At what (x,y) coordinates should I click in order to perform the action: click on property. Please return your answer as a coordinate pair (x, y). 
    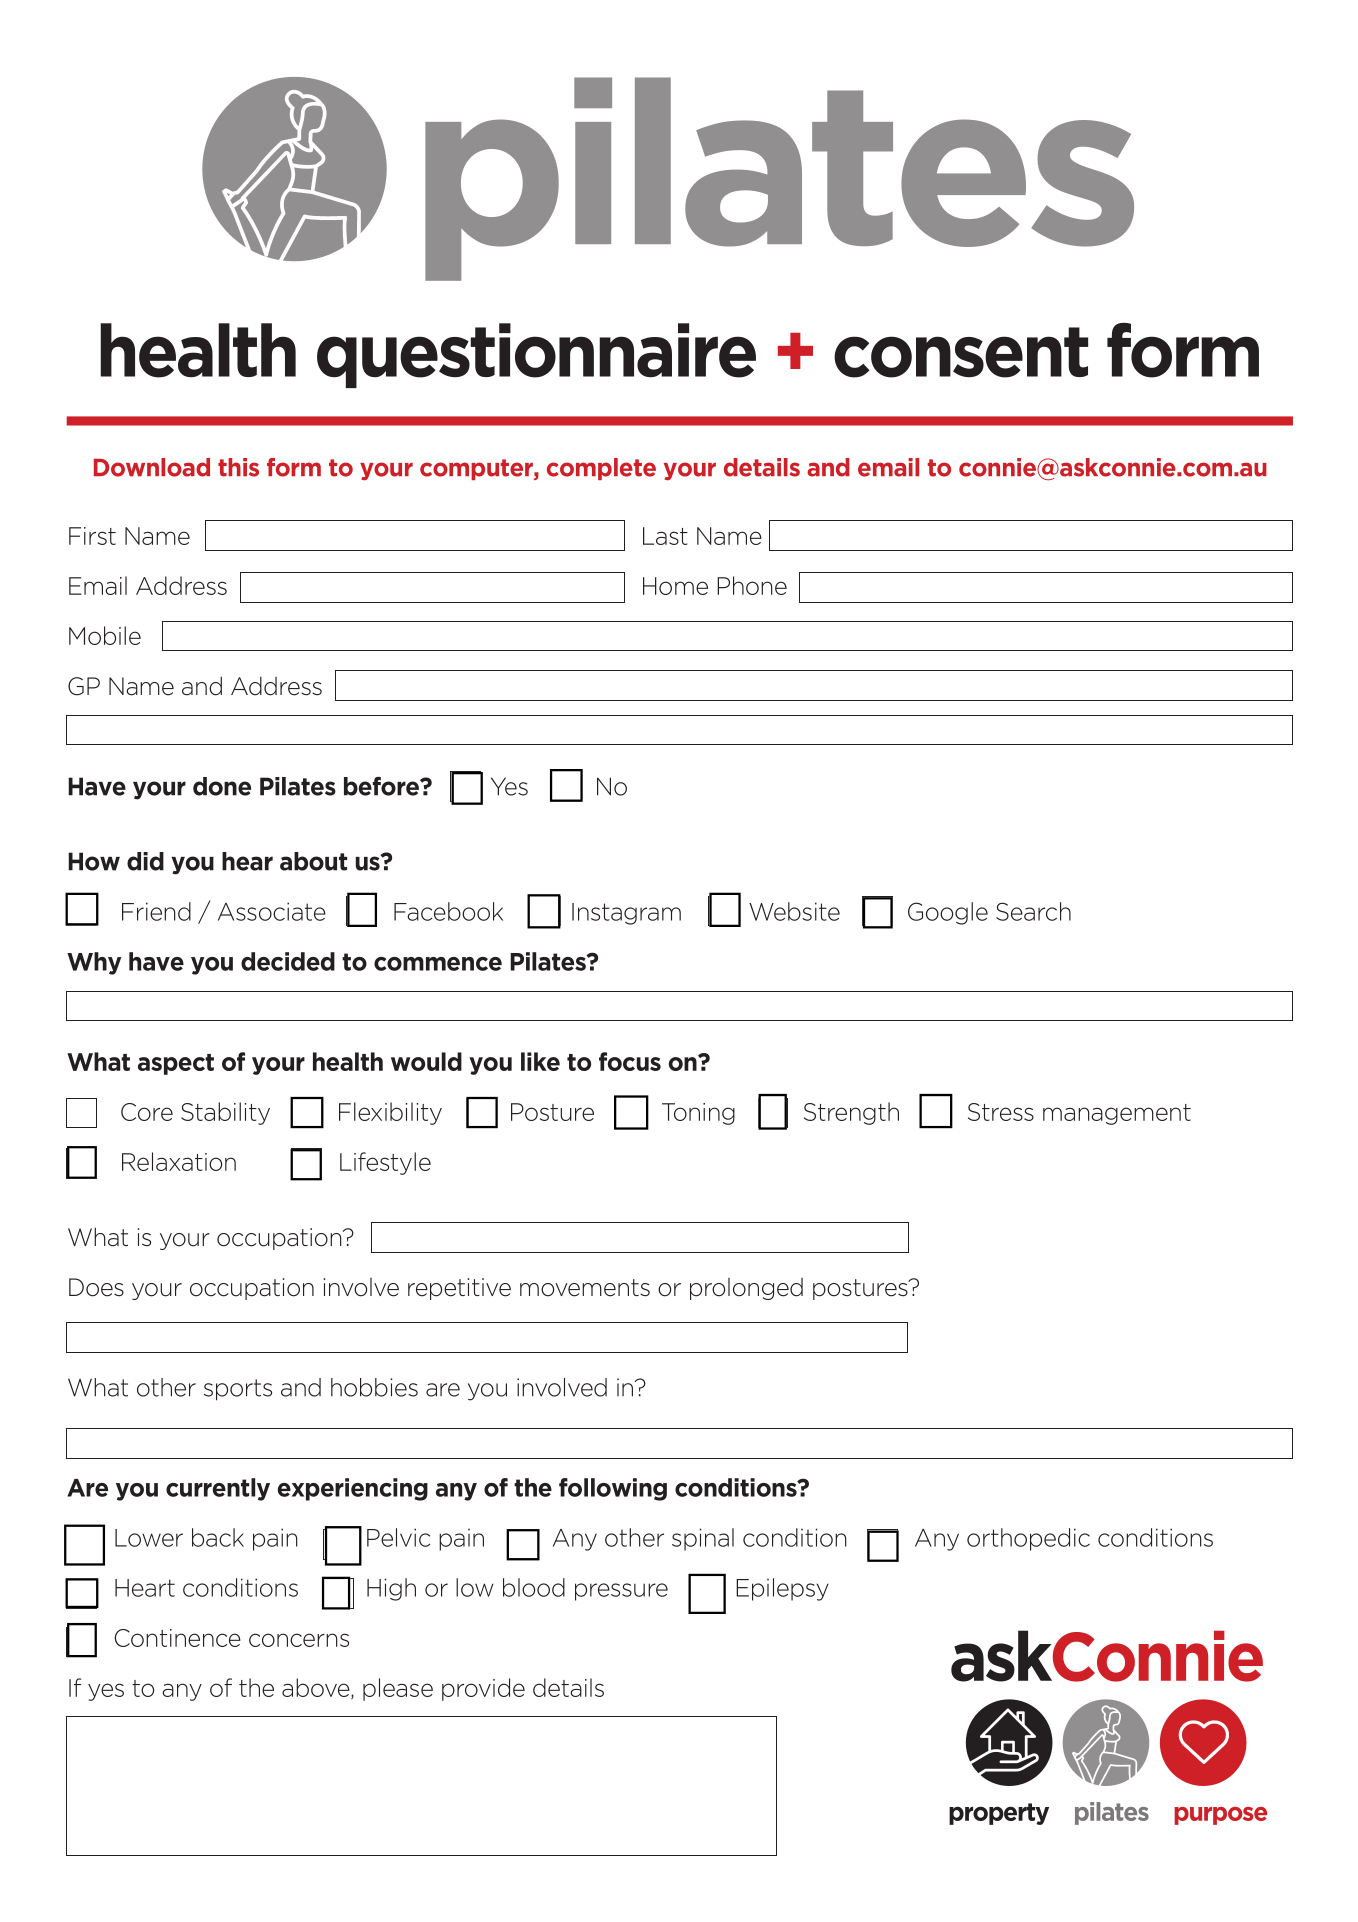
    Looking at the image, I should click on (999, 1814).
